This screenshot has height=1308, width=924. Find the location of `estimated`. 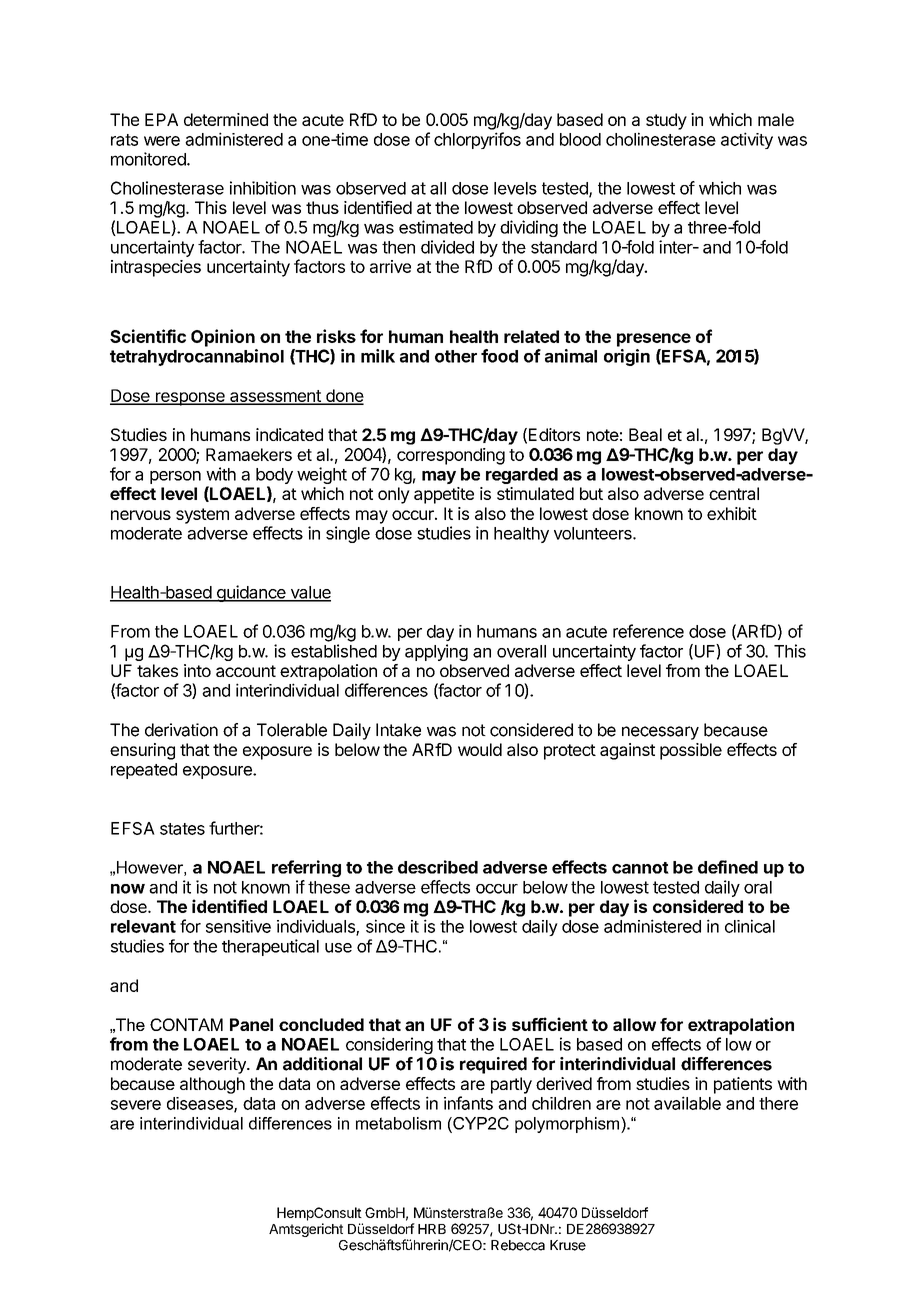

estimated is located at coordinates (436, 227).
